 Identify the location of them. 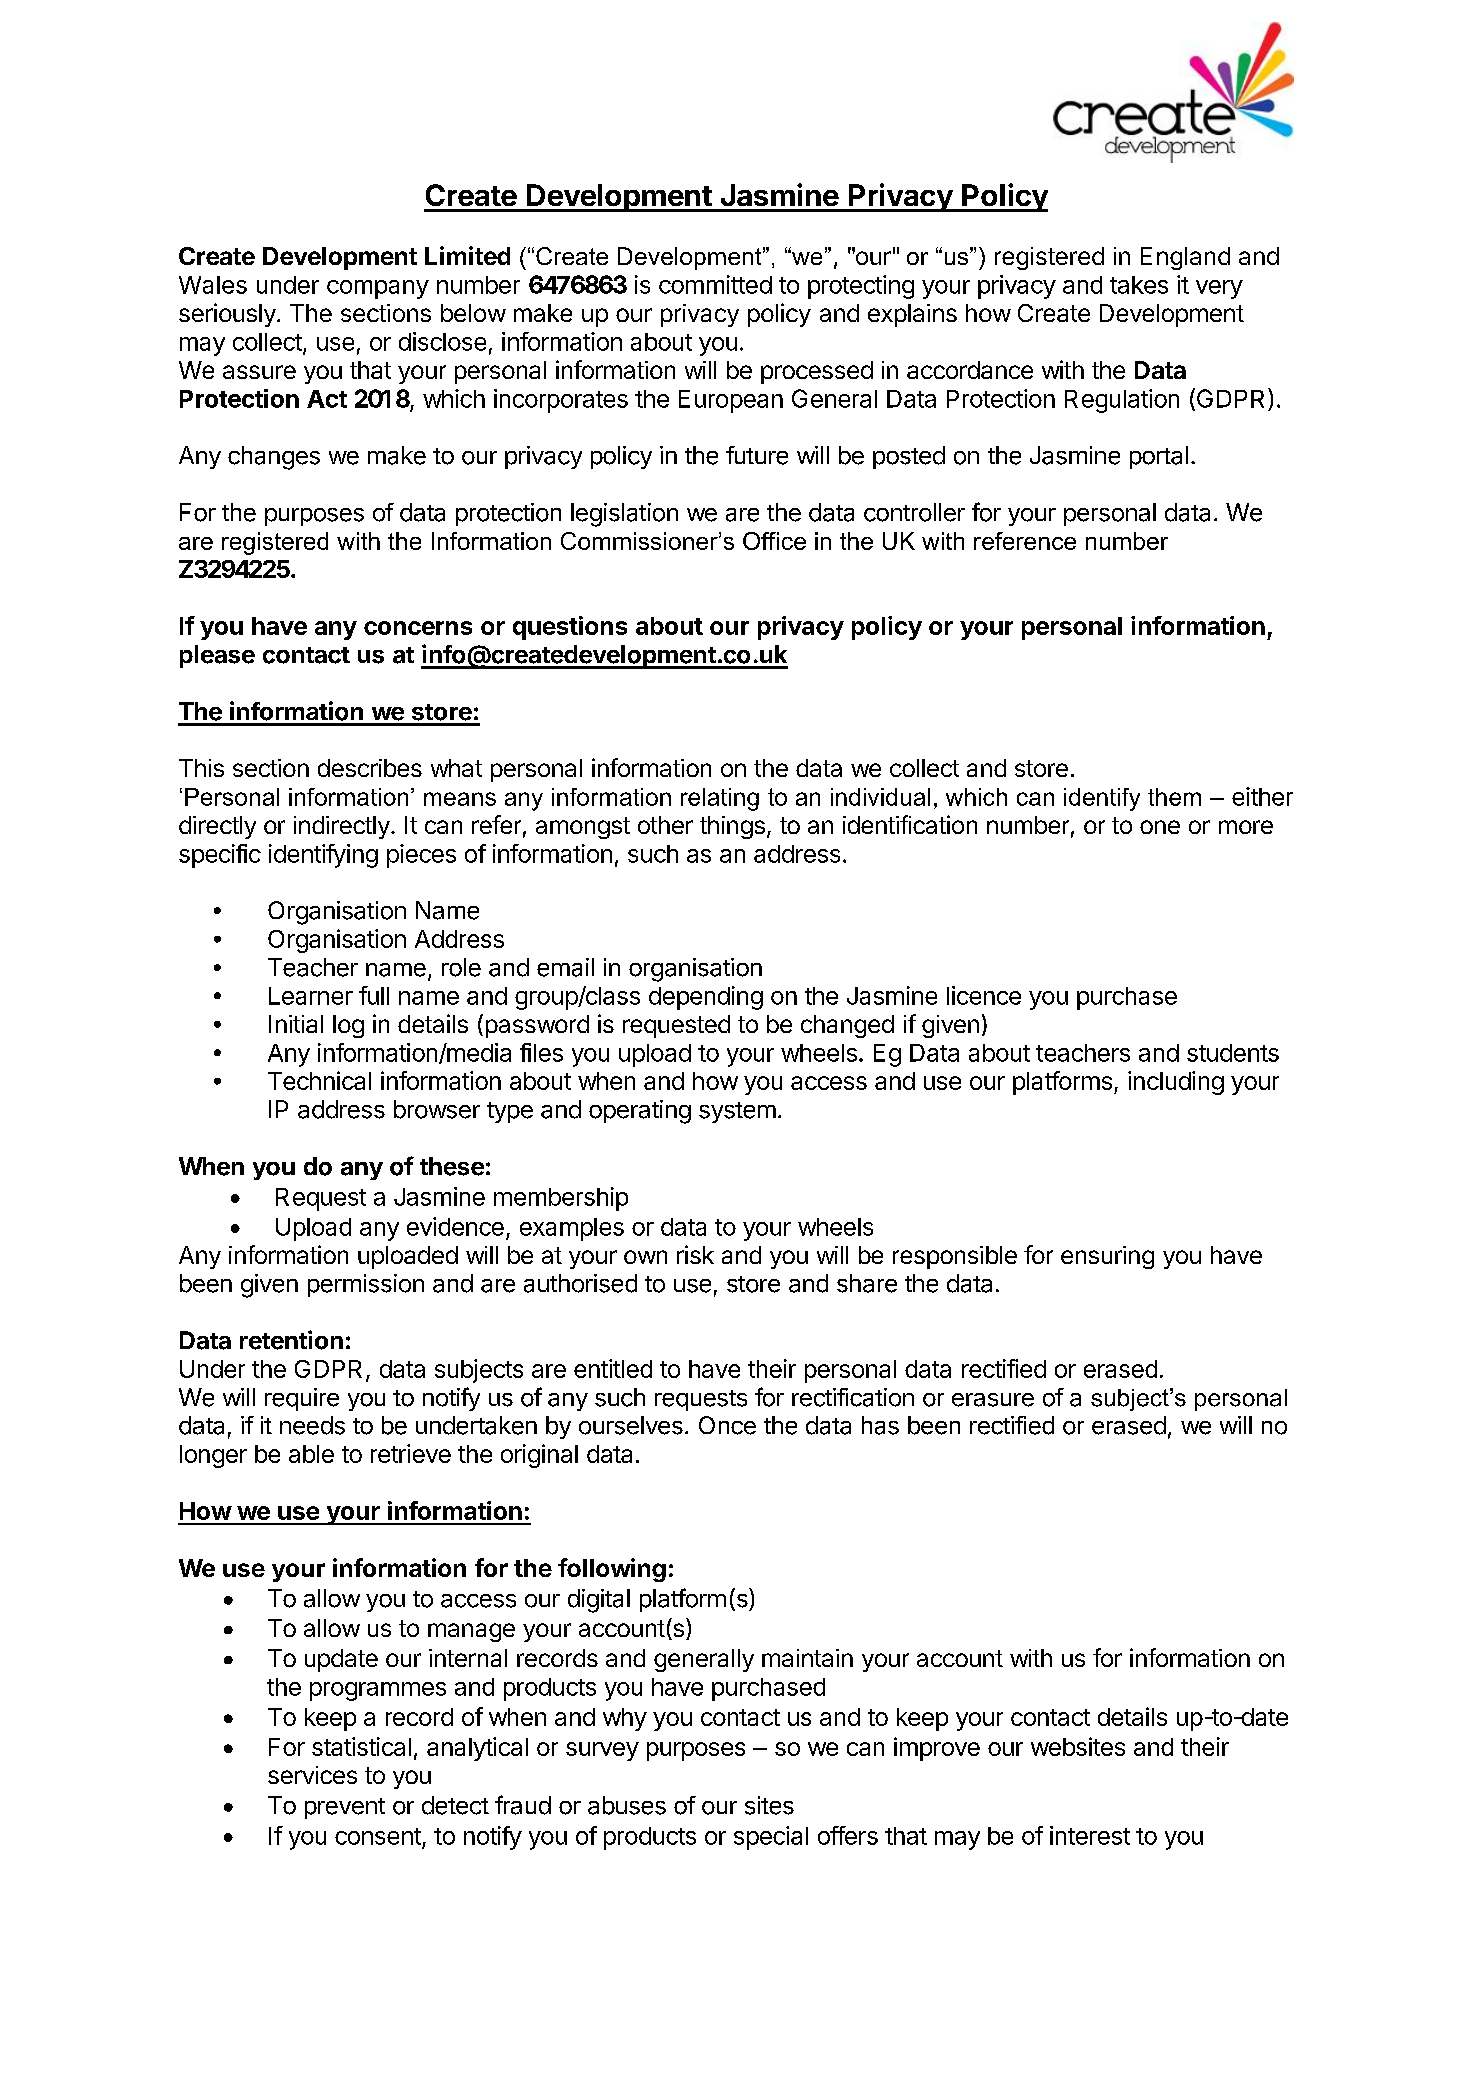
(1174, 797).
